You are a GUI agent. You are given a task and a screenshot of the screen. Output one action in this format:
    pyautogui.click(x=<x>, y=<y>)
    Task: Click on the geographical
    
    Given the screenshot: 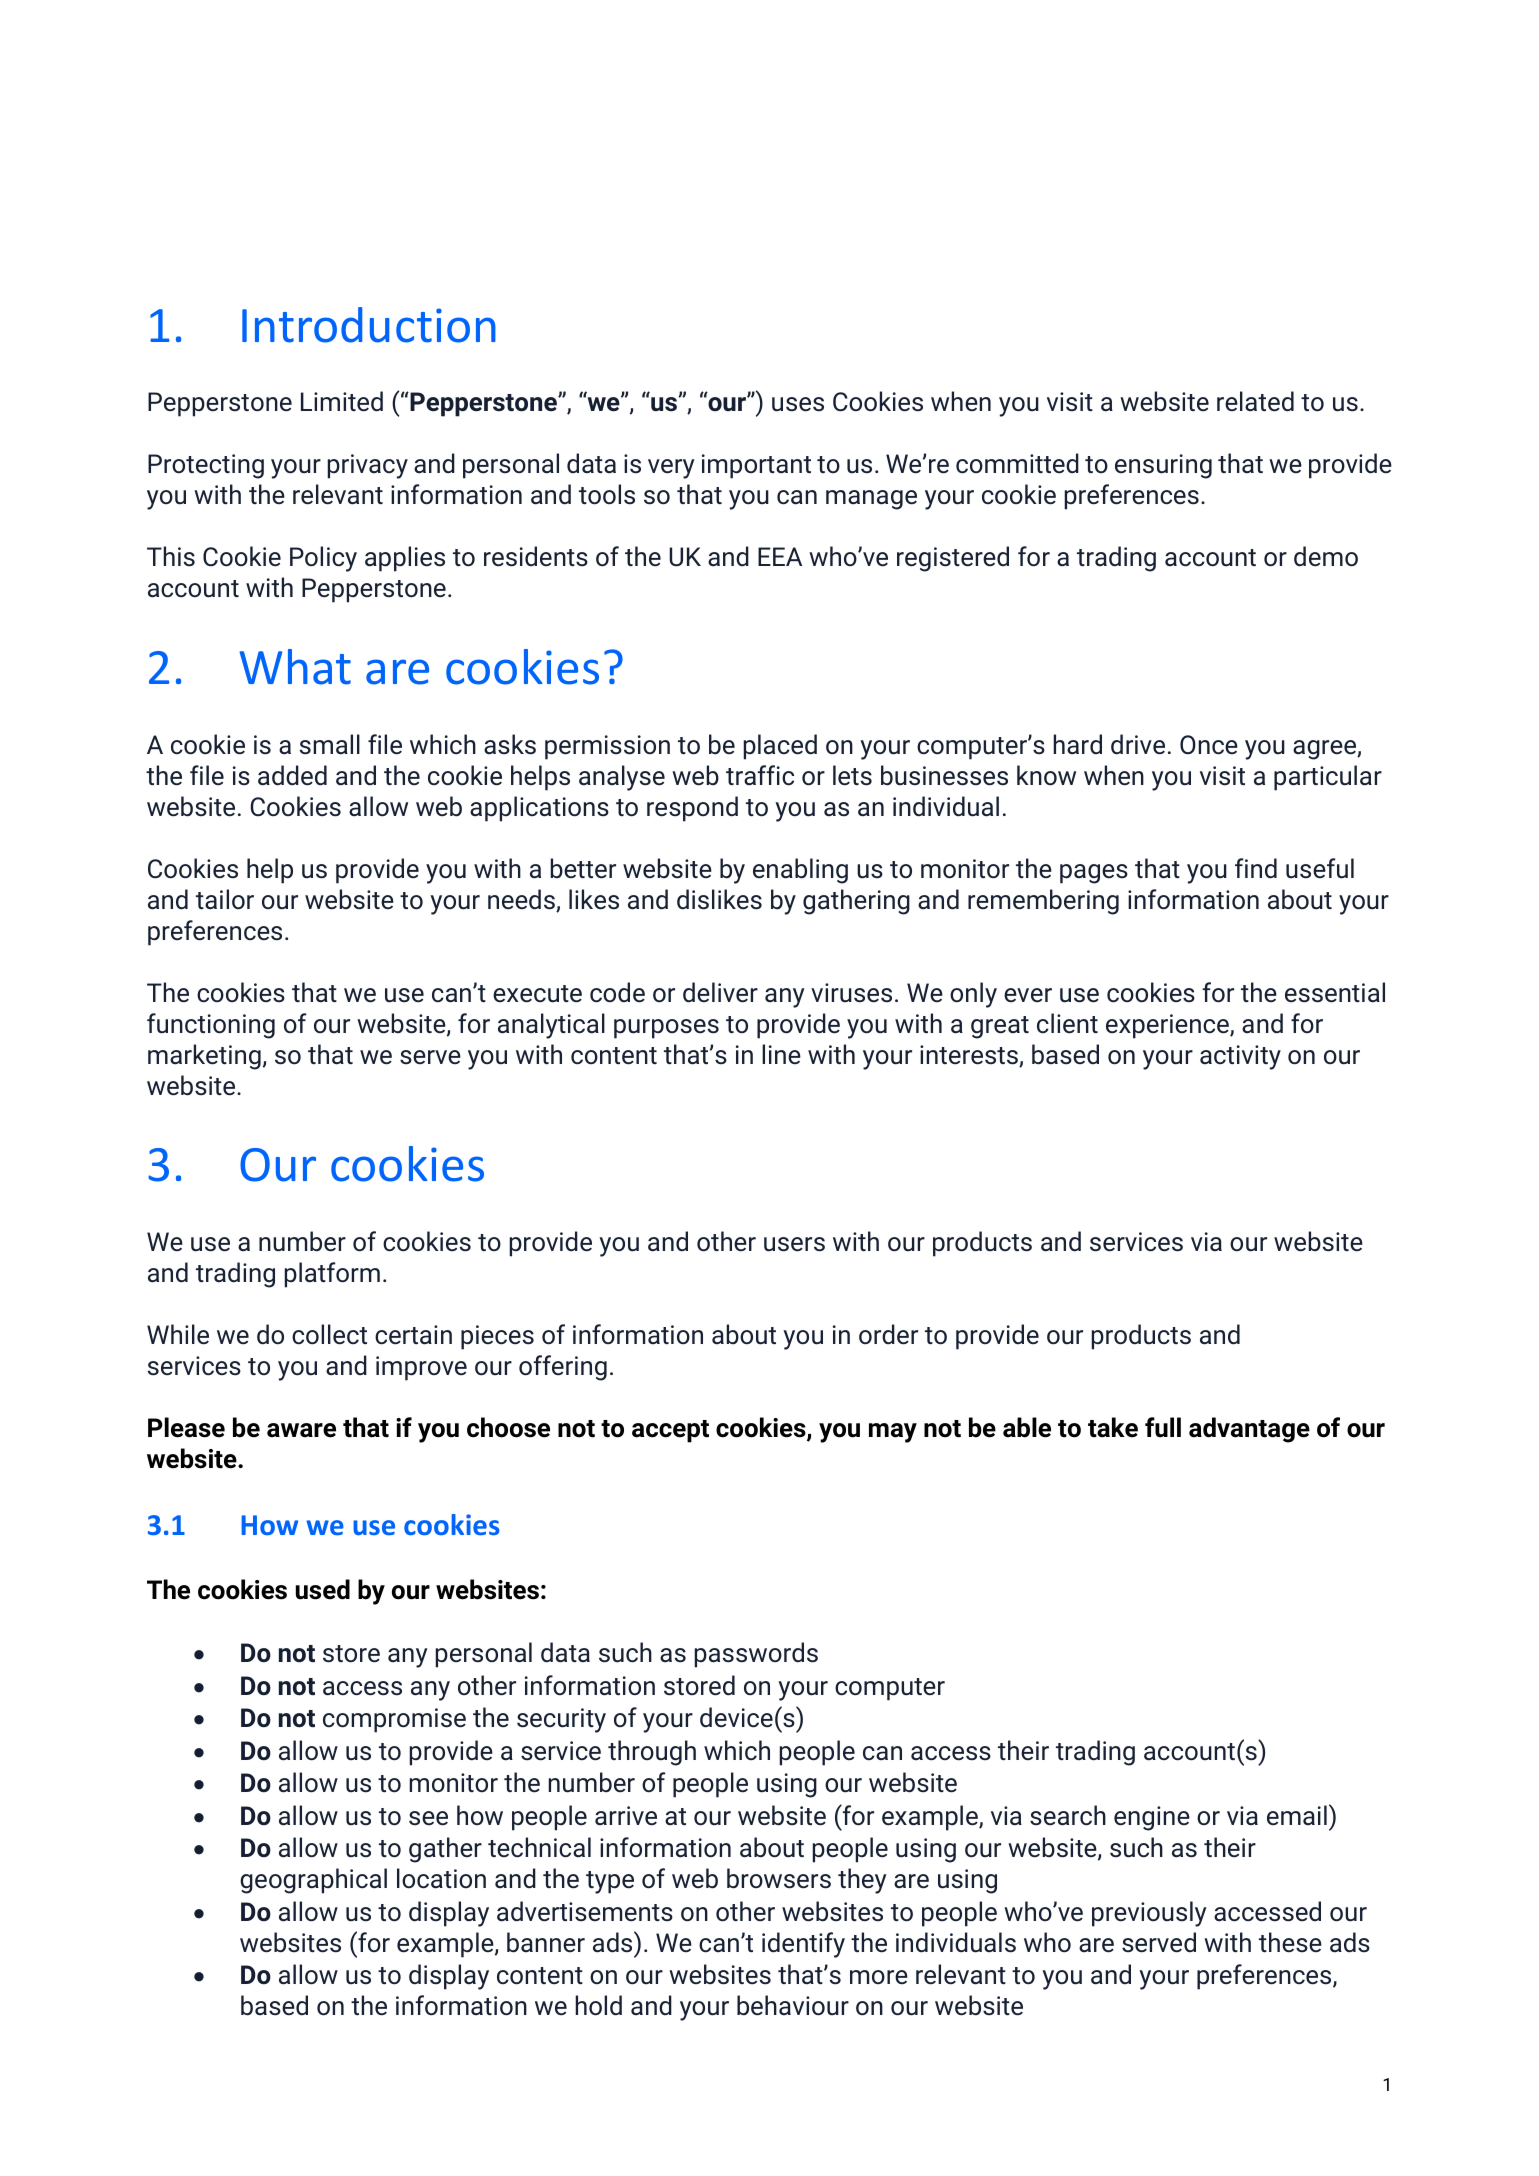 What is the action you would take?
    pyautogui.click(x=313, y=1881)
